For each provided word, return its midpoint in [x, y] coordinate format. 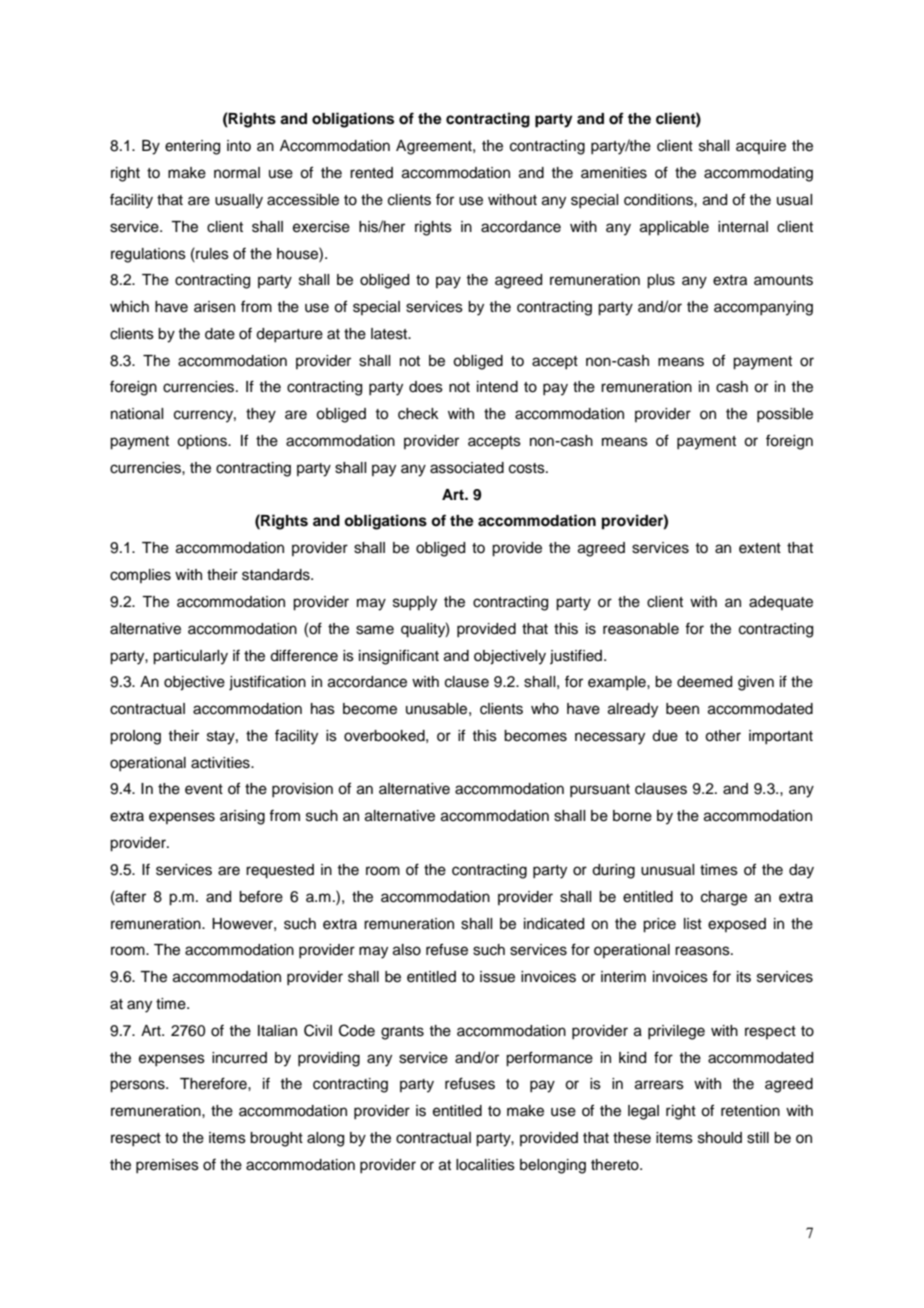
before [261, 896]
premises [167, 1166]
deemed [704, 682]
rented [371, 173]
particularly [190, 657]
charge [724, 898]
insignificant [399, 657]
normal [237, 173]
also [407, 950]
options [203, 442]
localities [485, 1165]
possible [785, 415]
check [418, 414]
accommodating [758, 174]
